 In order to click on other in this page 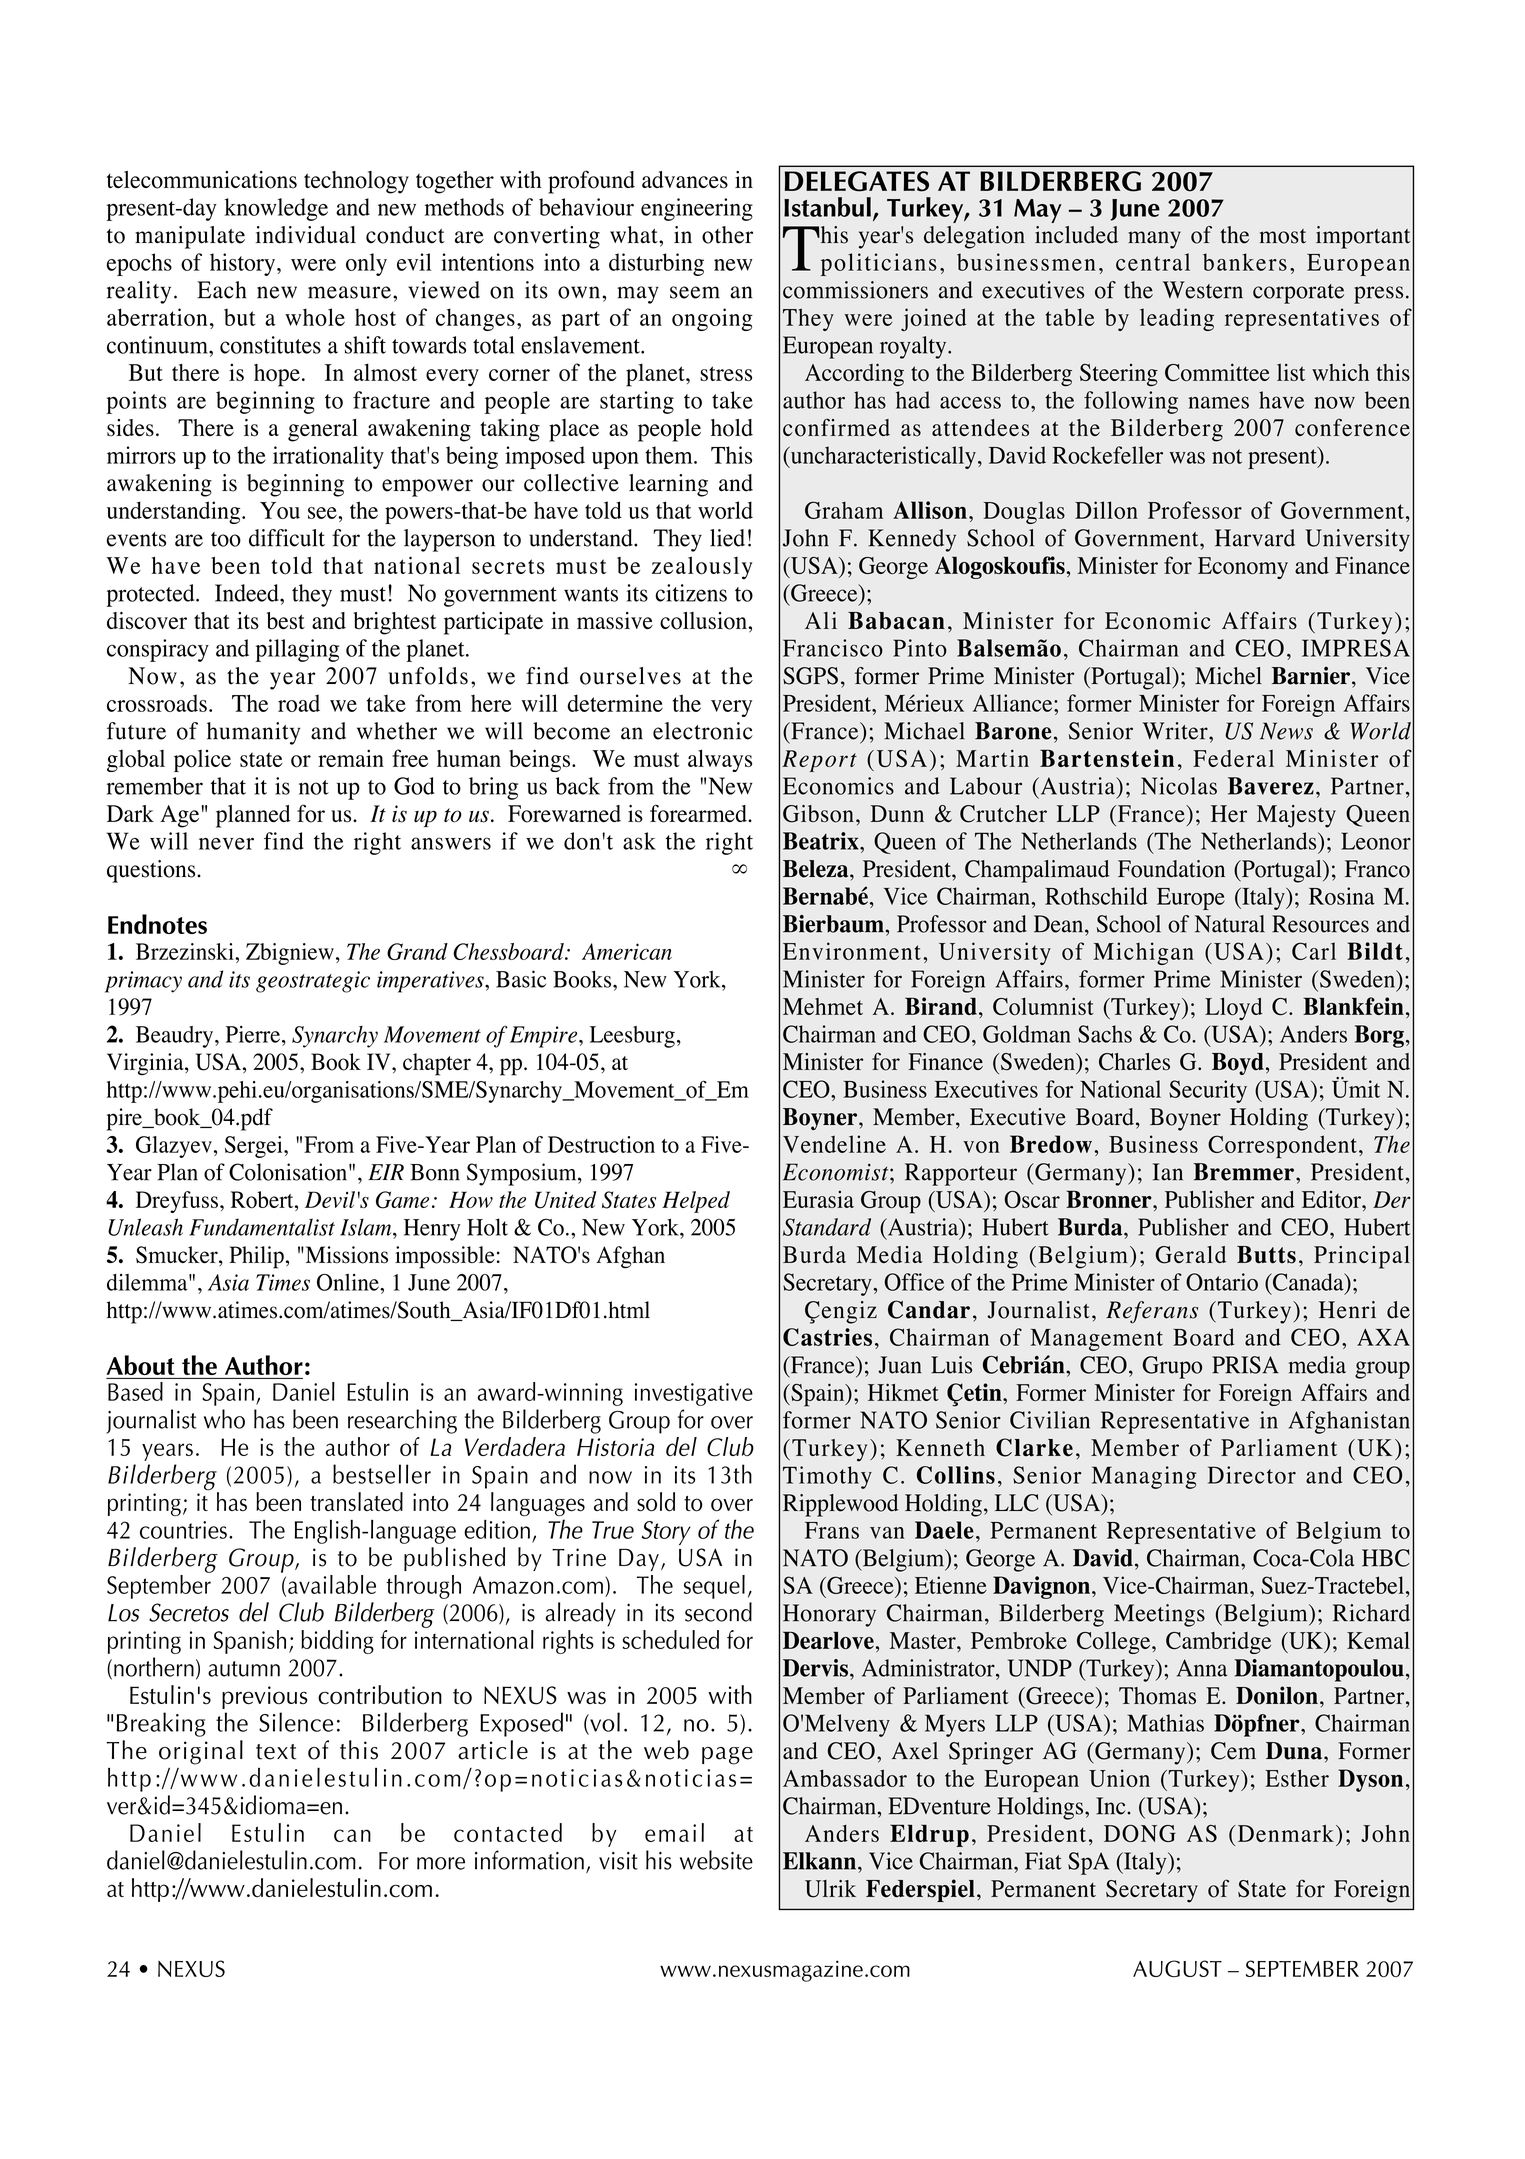, I will do `click(727, 235)`.
